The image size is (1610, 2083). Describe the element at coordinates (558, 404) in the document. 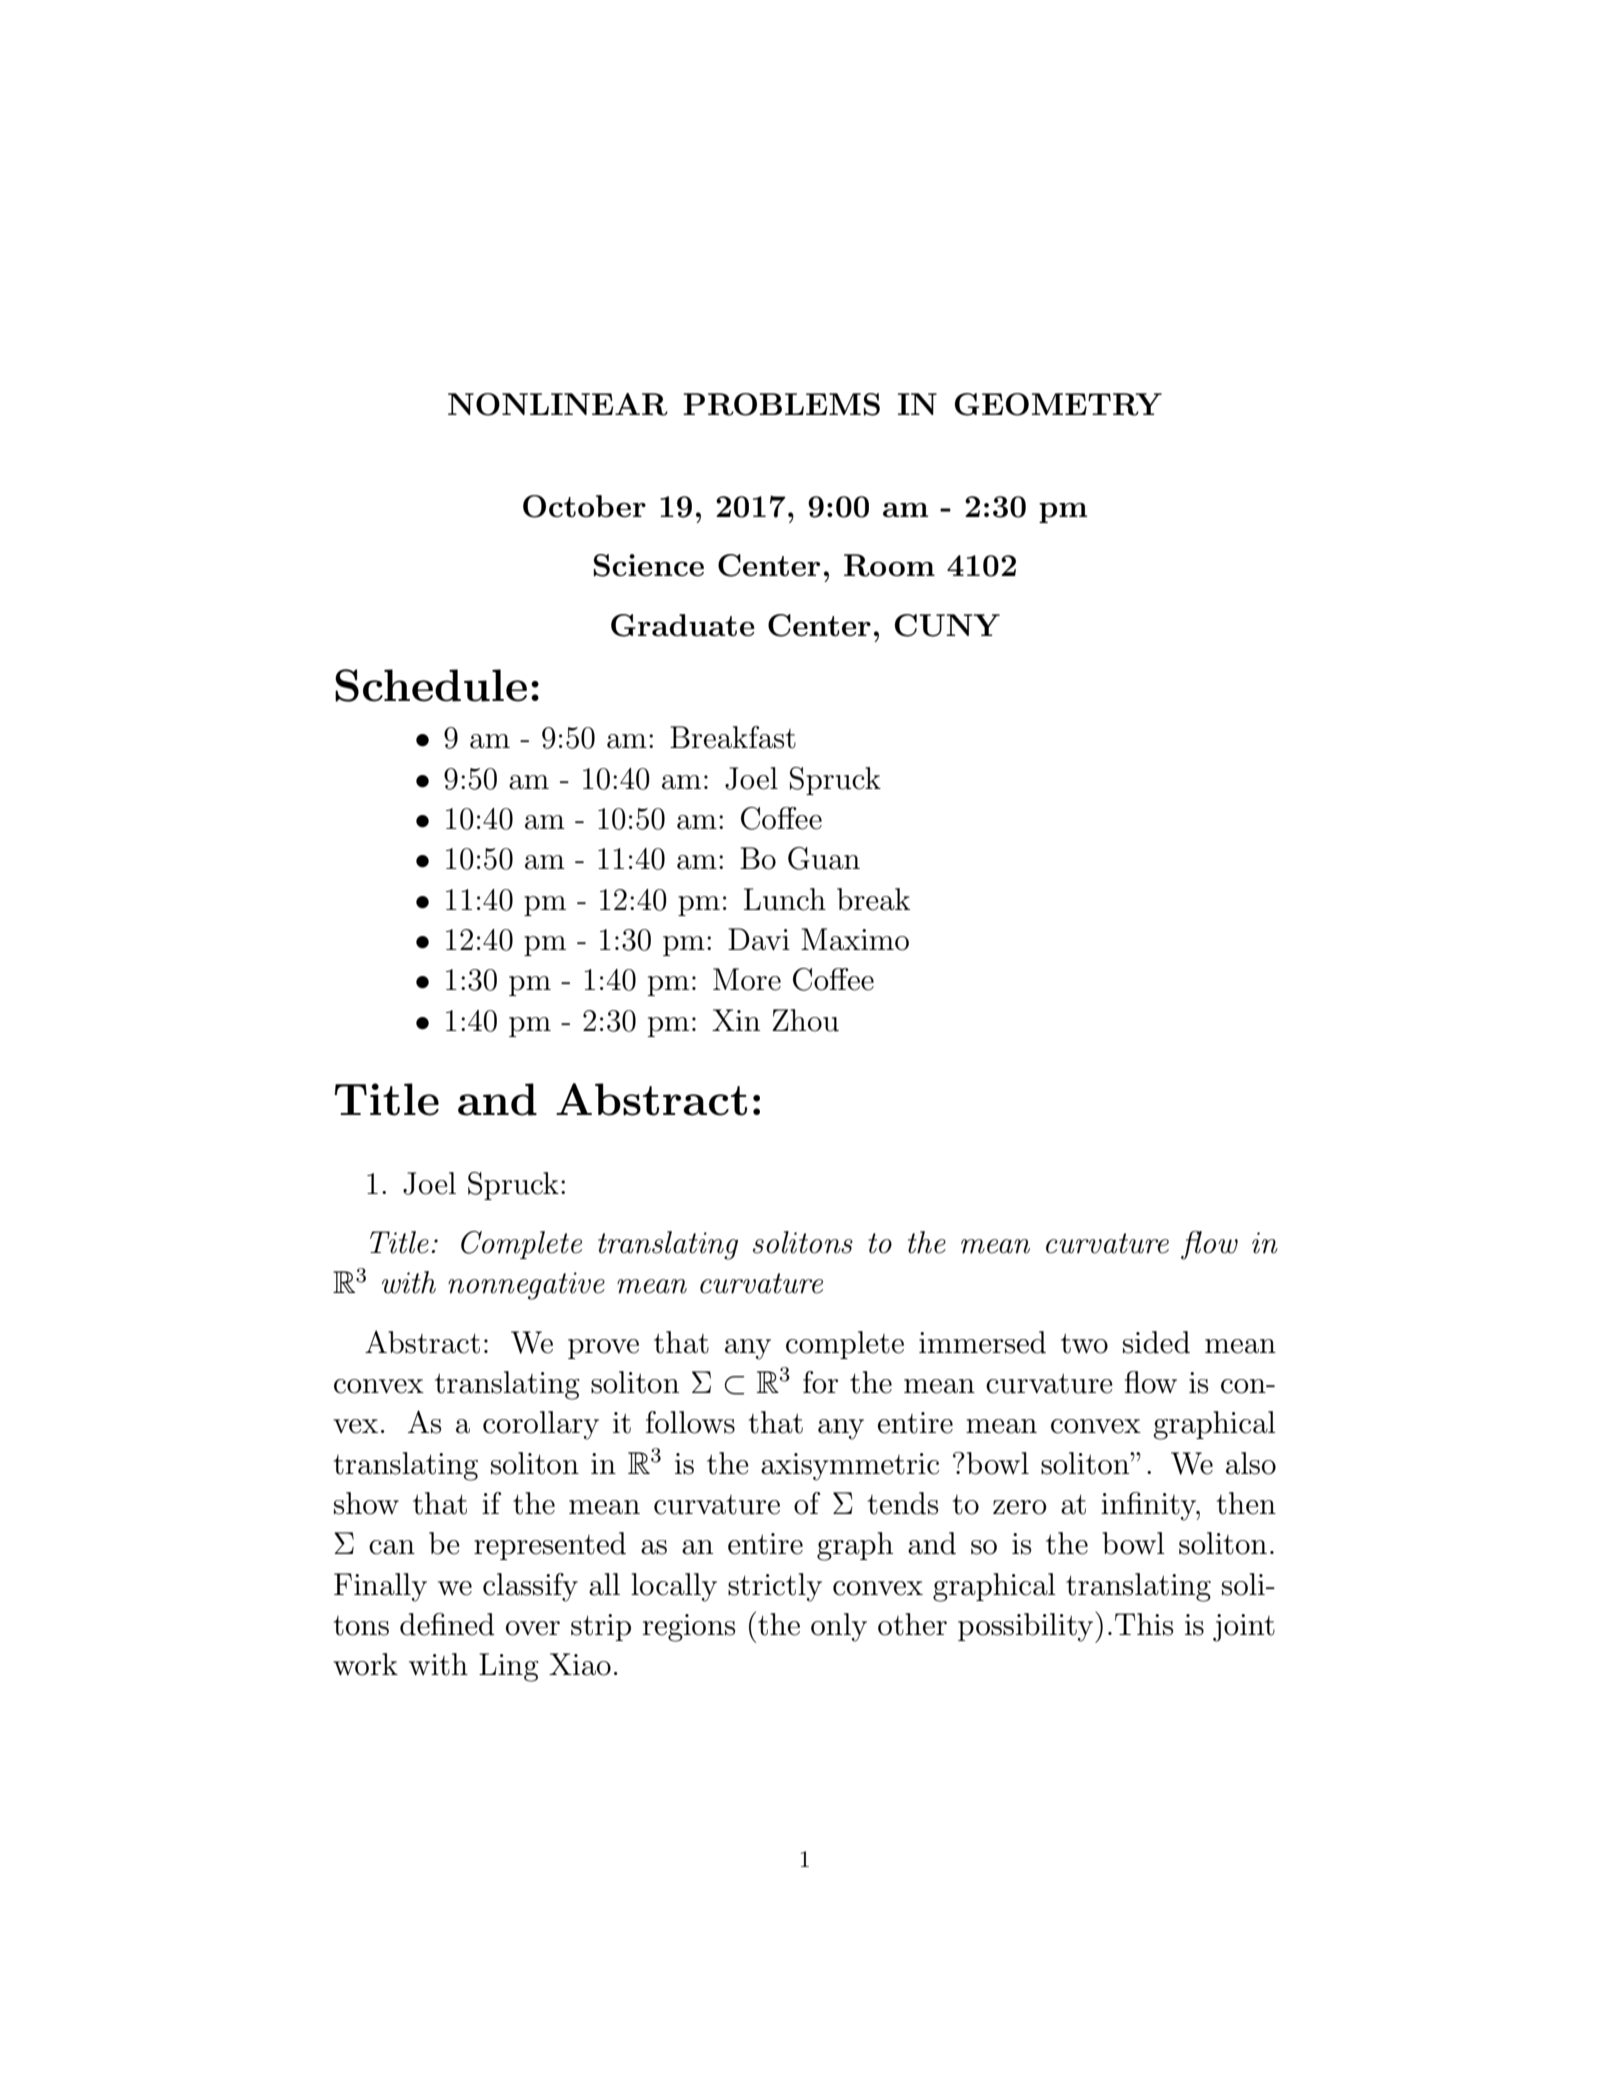

I see `NONLINEAR` at that location.
